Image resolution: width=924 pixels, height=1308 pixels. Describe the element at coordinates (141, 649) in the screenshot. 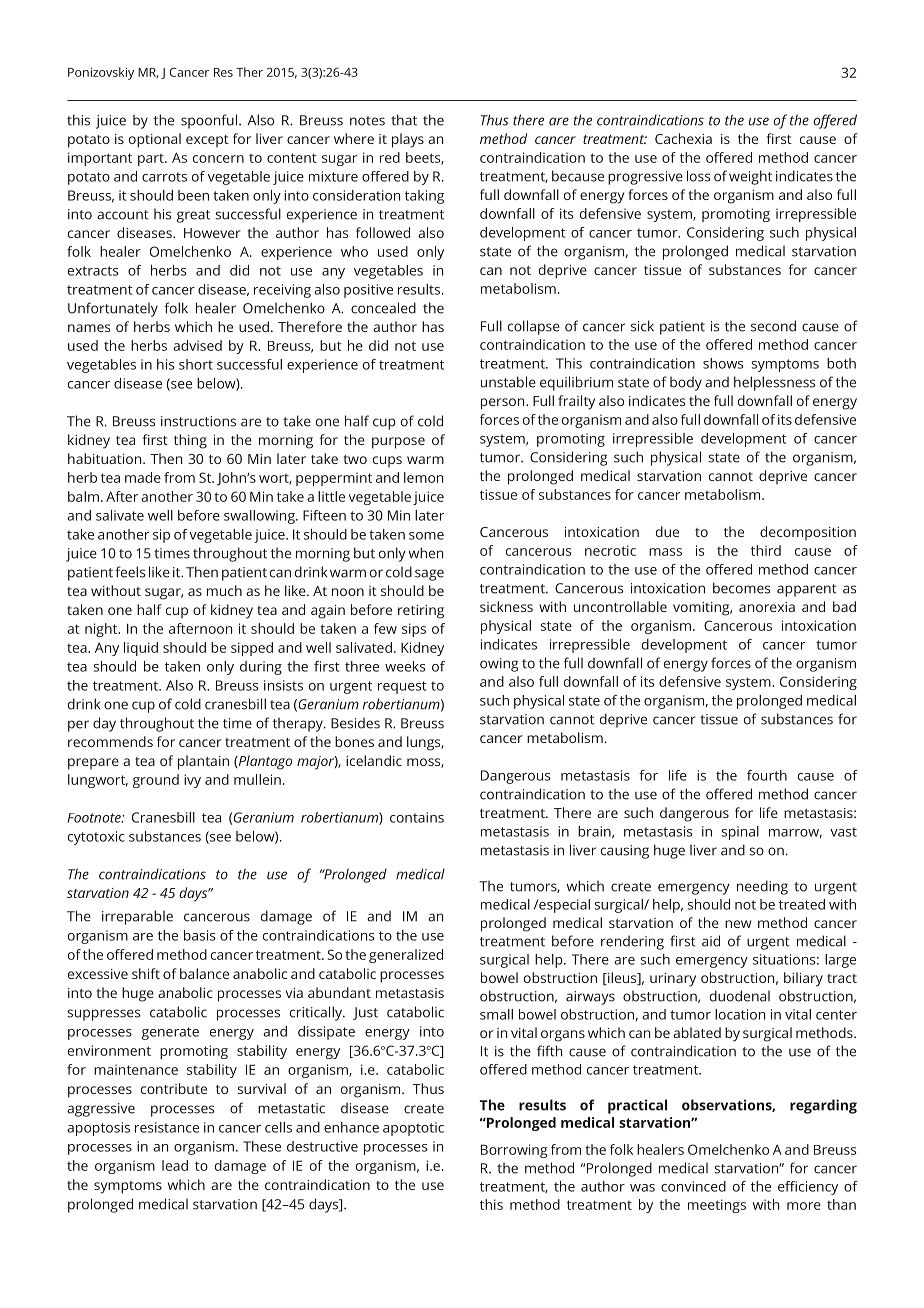

I see `liquid` at that location.
